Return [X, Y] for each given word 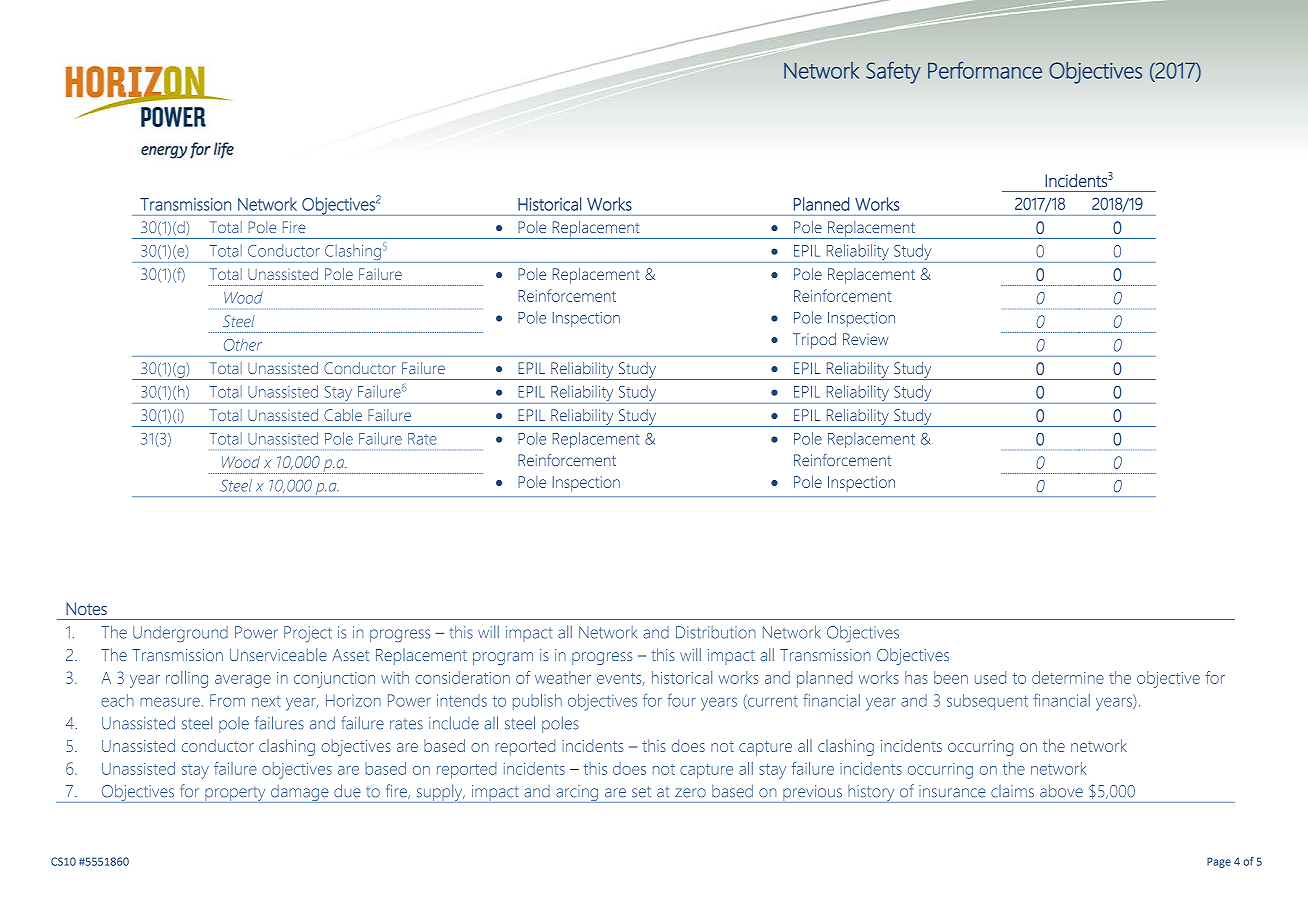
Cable [343, 415]
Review [866, 339]
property [235, 794]
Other [243, 345]
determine [1068, 677]
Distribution [716, 632]
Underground [180, 634]
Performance [985, 70]
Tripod [814, 341]
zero [690, 793]
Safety [893, 72]
